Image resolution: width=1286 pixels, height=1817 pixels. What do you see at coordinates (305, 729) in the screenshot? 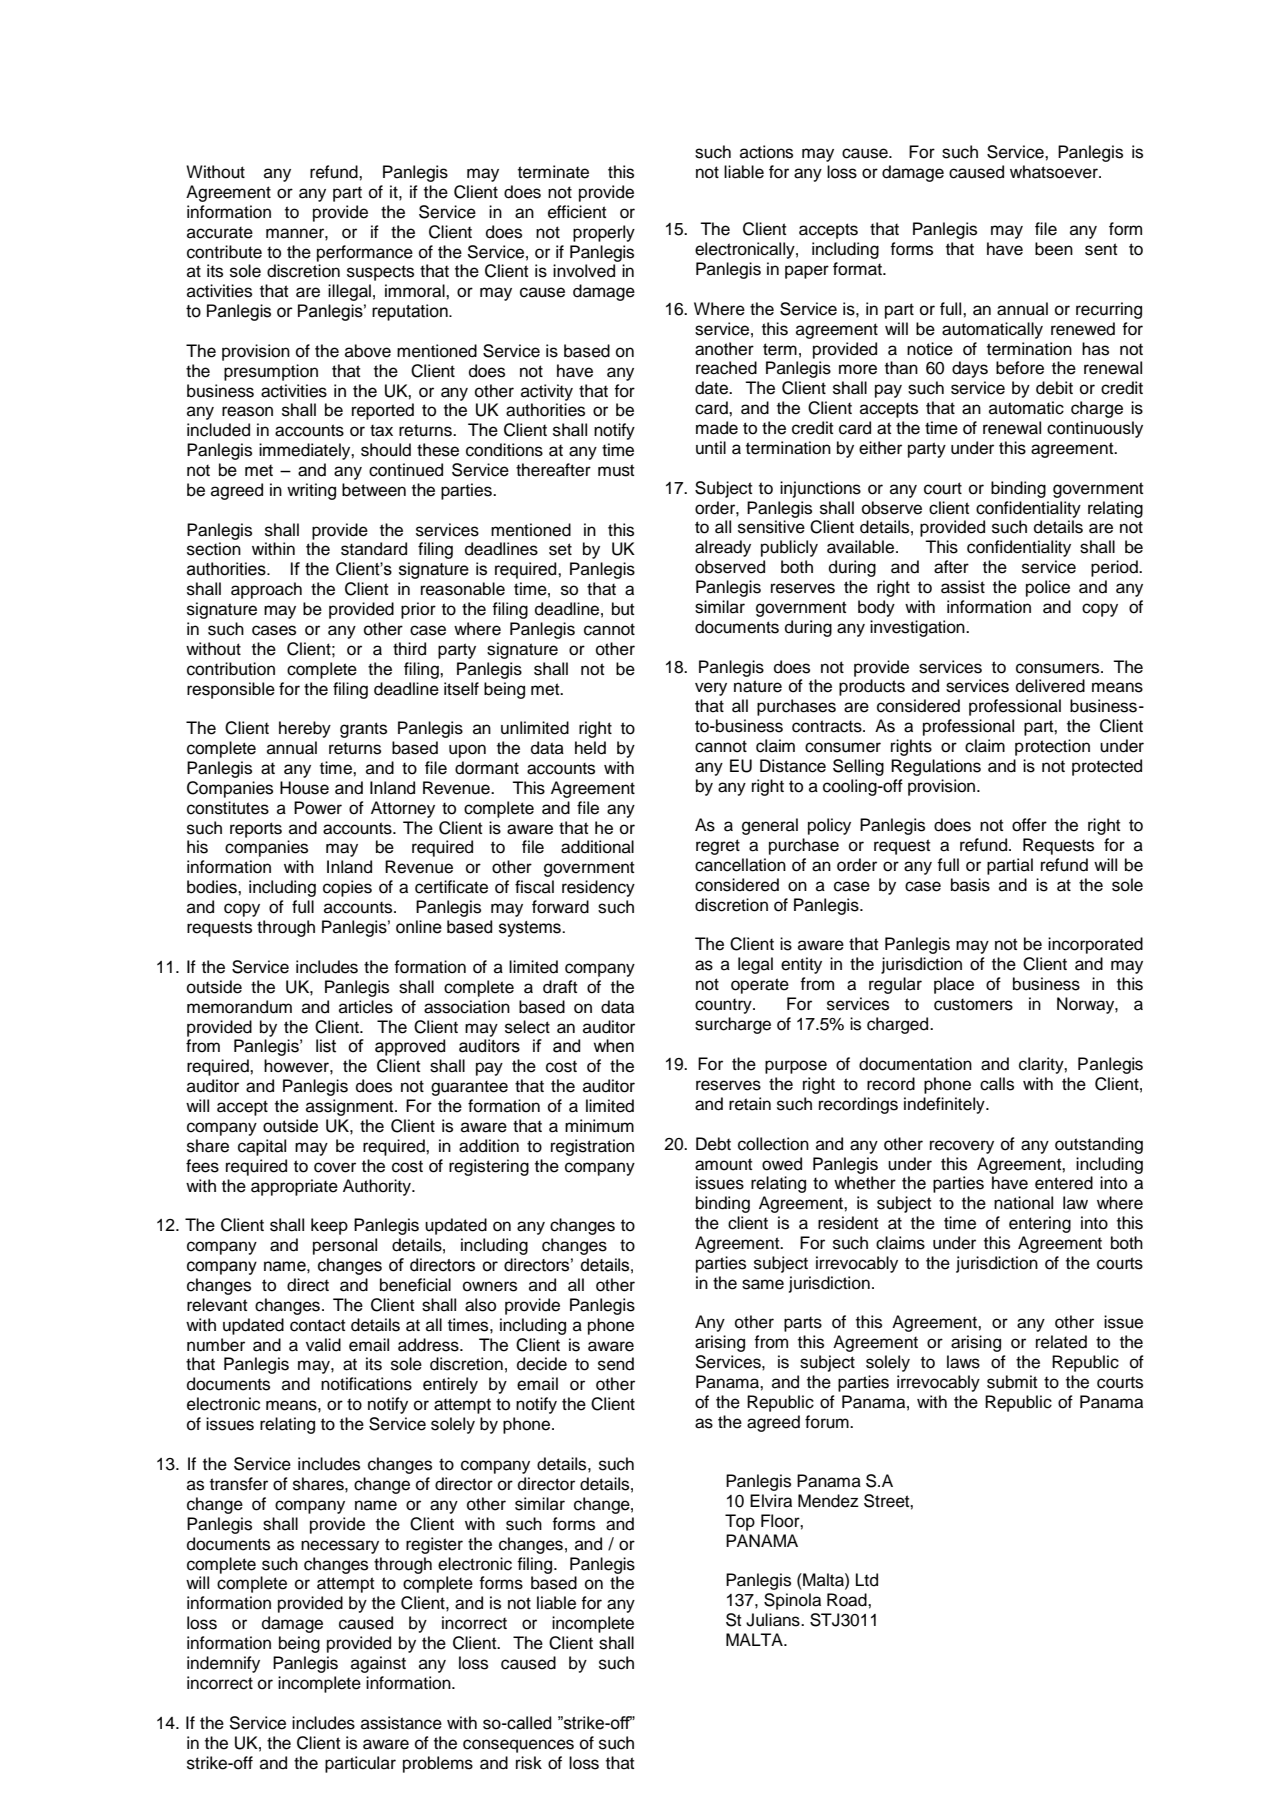
I see `hereby` at bounding box center [305, 729].
